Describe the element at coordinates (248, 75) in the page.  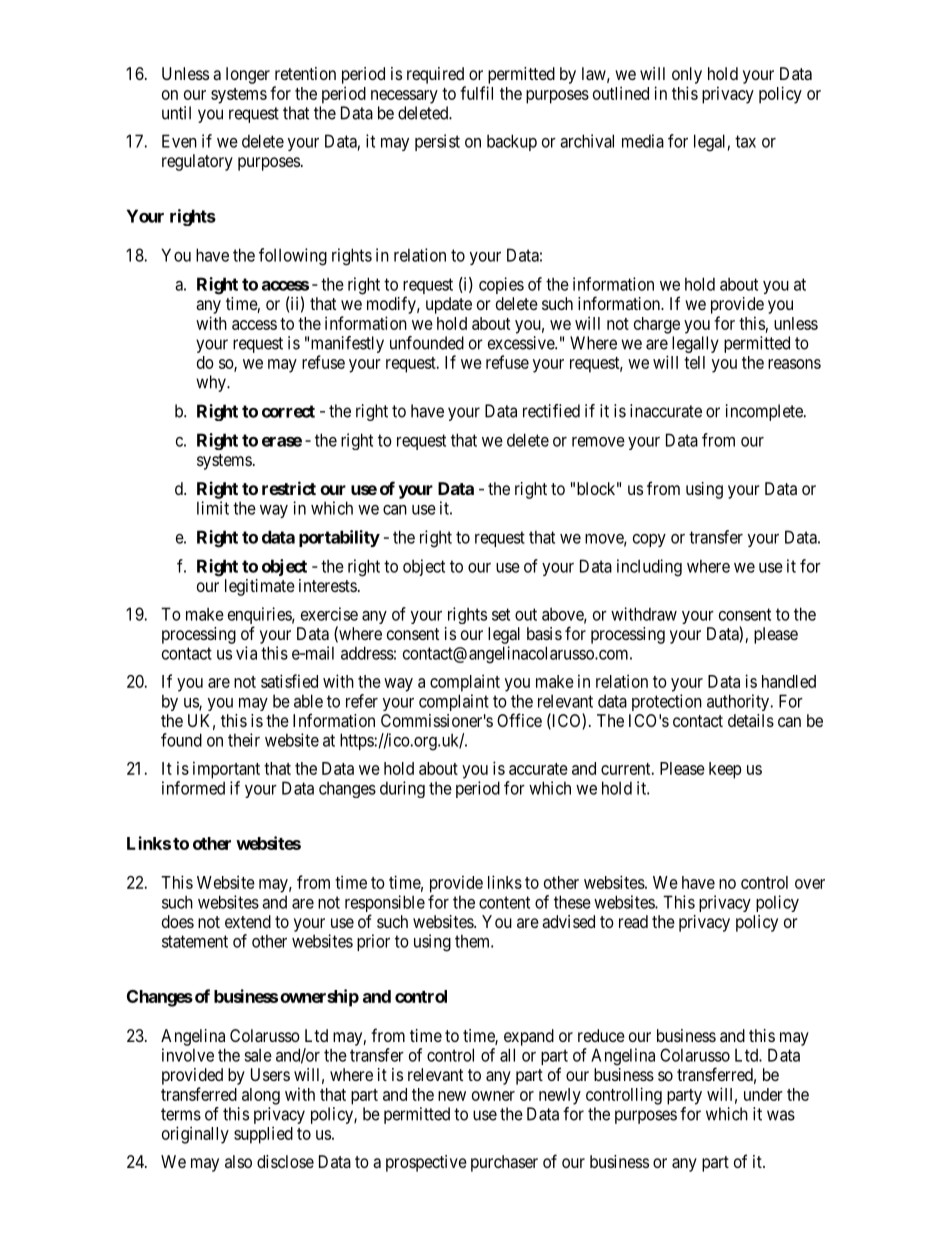
I see `longer` at that location.
